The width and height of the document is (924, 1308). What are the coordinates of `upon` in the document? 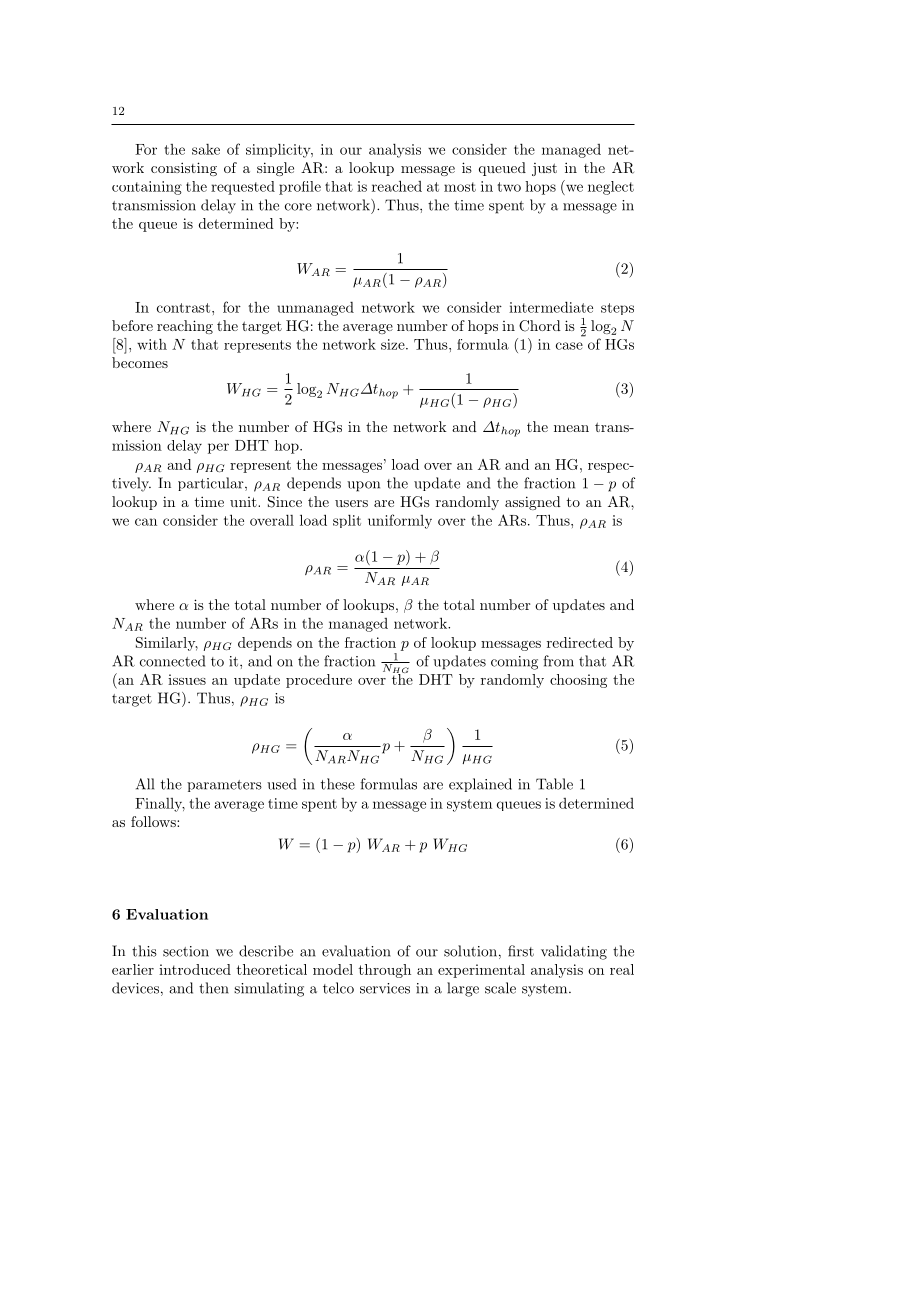 It's located at (363, 486).
